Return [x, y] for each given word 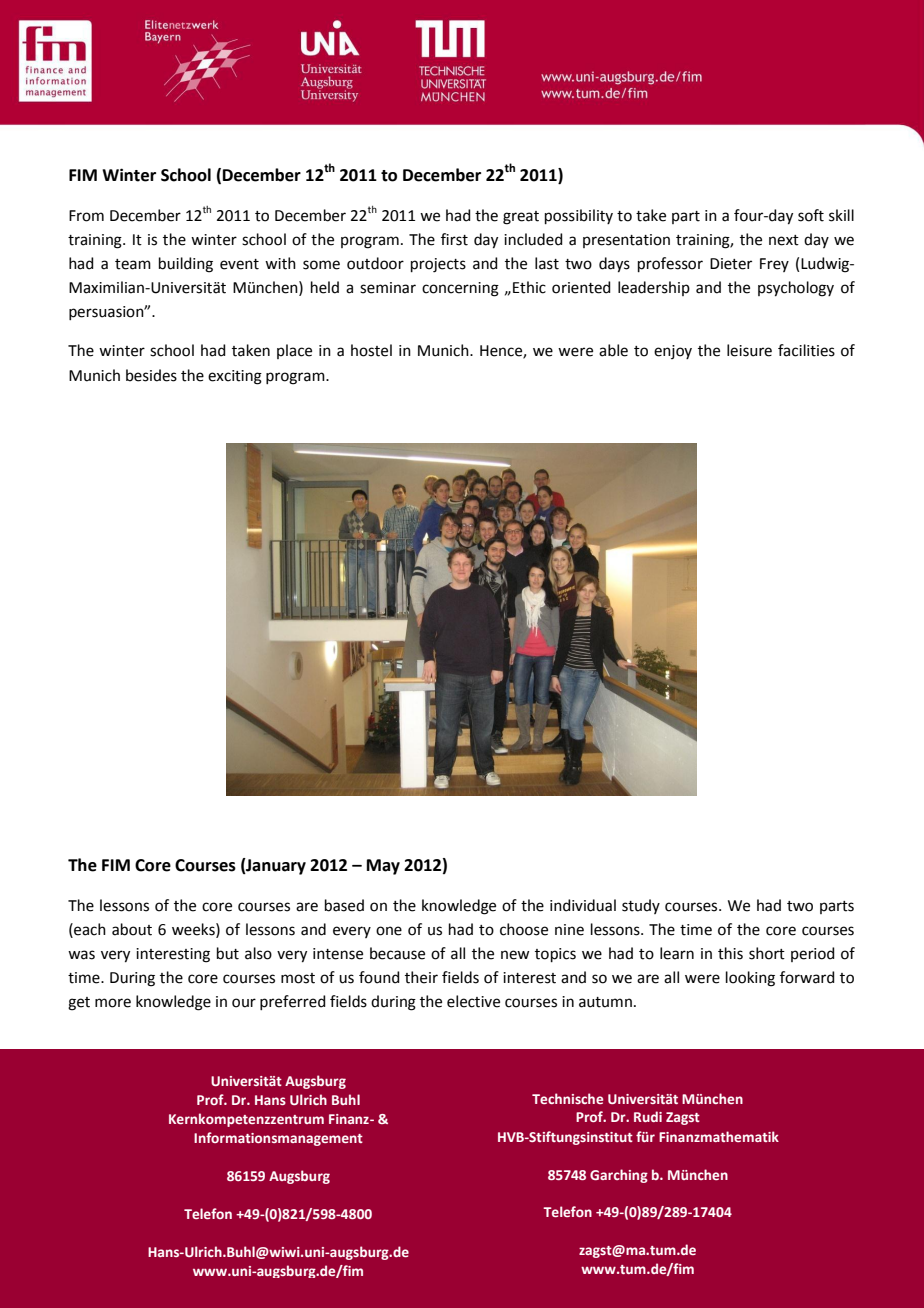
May [383, 867]
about [132, 929]
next [784, 240]
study [641, 906]
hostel [371, 350]
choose [524, 929]
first [454, 239]
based [344, 905]
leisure [749, 350]
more [113, 1003]
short [767, 953]
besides [151, 375]
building [186, 265]
